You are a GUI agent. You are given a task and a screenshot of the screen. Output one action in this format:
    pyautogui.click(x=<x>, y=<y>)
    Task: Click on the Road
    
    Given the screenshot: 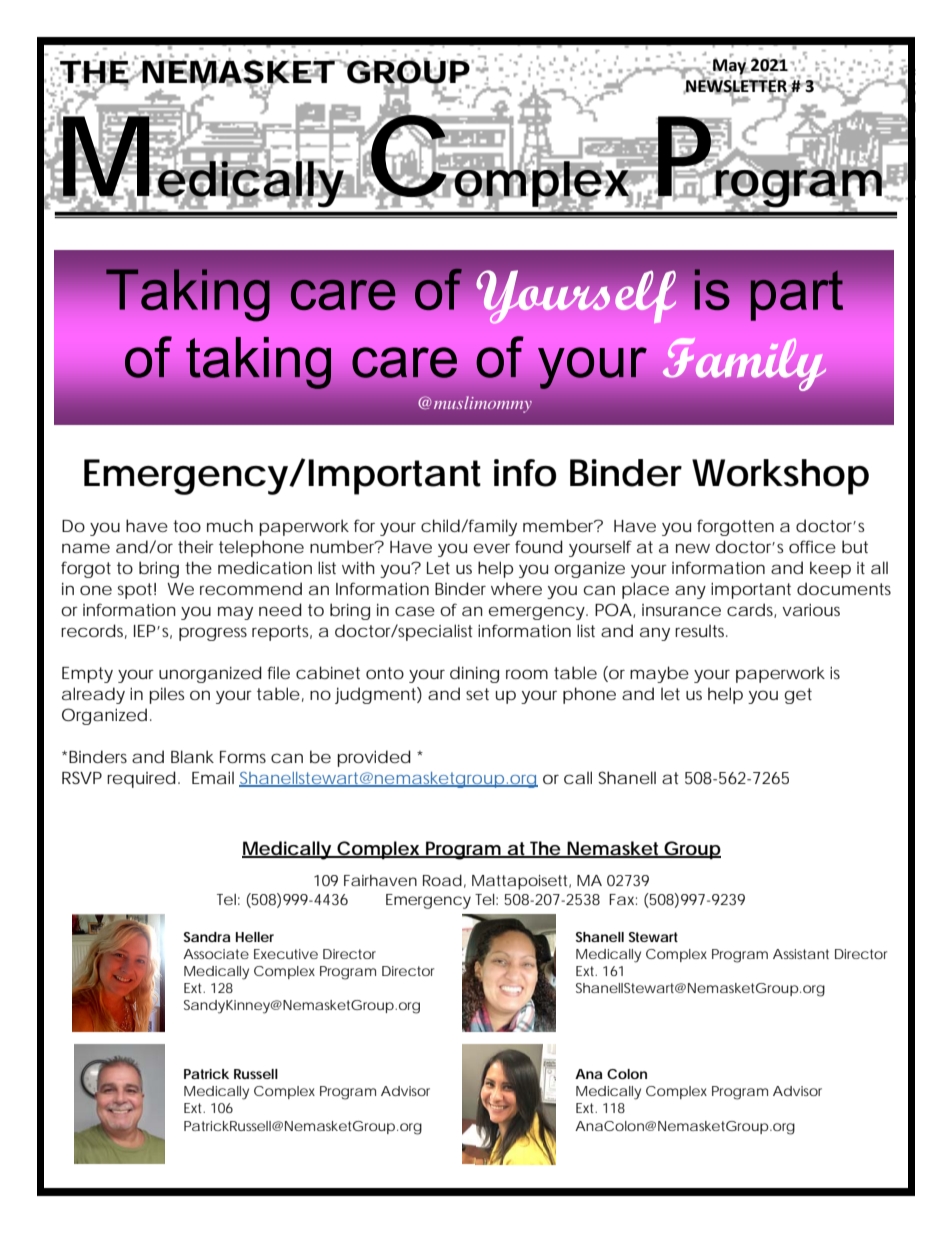 What is the action you would take?
    pyautogui.click(x=442, y=880)
